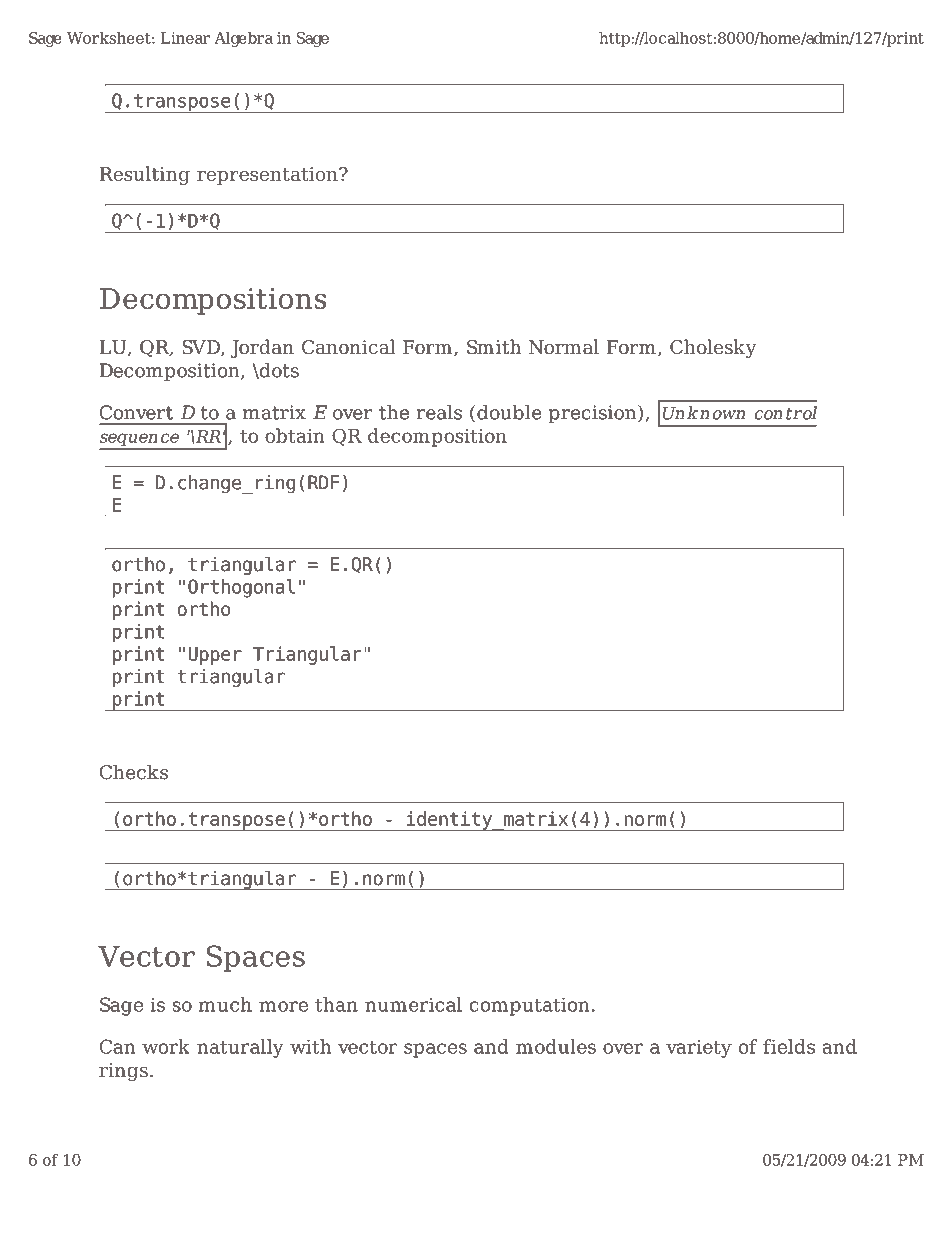 This image has height=1233, width=952. I want to click on precision, so click(592, 414).
